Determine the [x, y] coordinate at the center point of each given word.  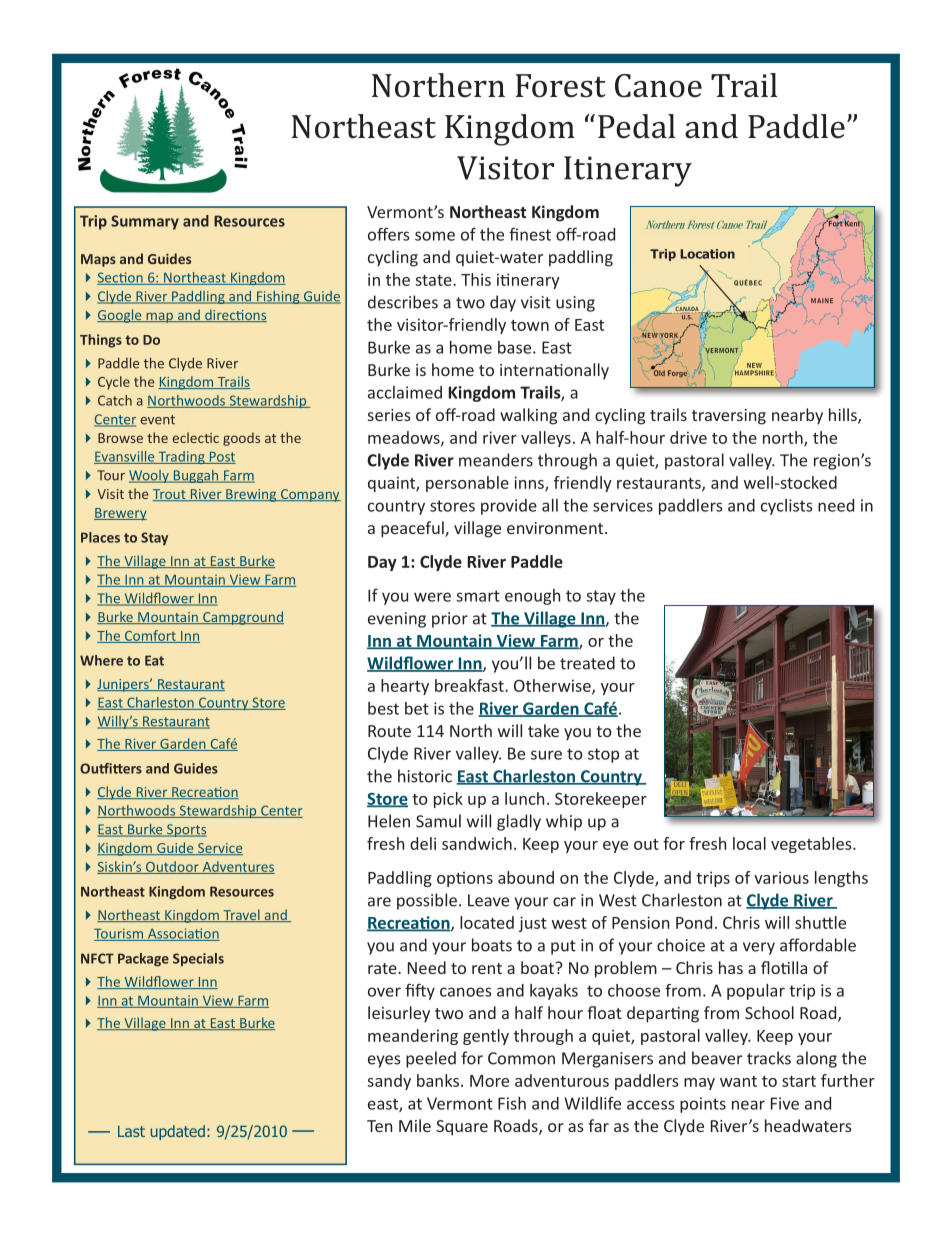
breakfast [470, 685]
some [435, 236]
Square [462, 1128]
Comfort [150, 636]
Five [785, 1103]
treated [587, 663]
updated [178, 1132]
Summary [145, 222]
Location [707, 254]
